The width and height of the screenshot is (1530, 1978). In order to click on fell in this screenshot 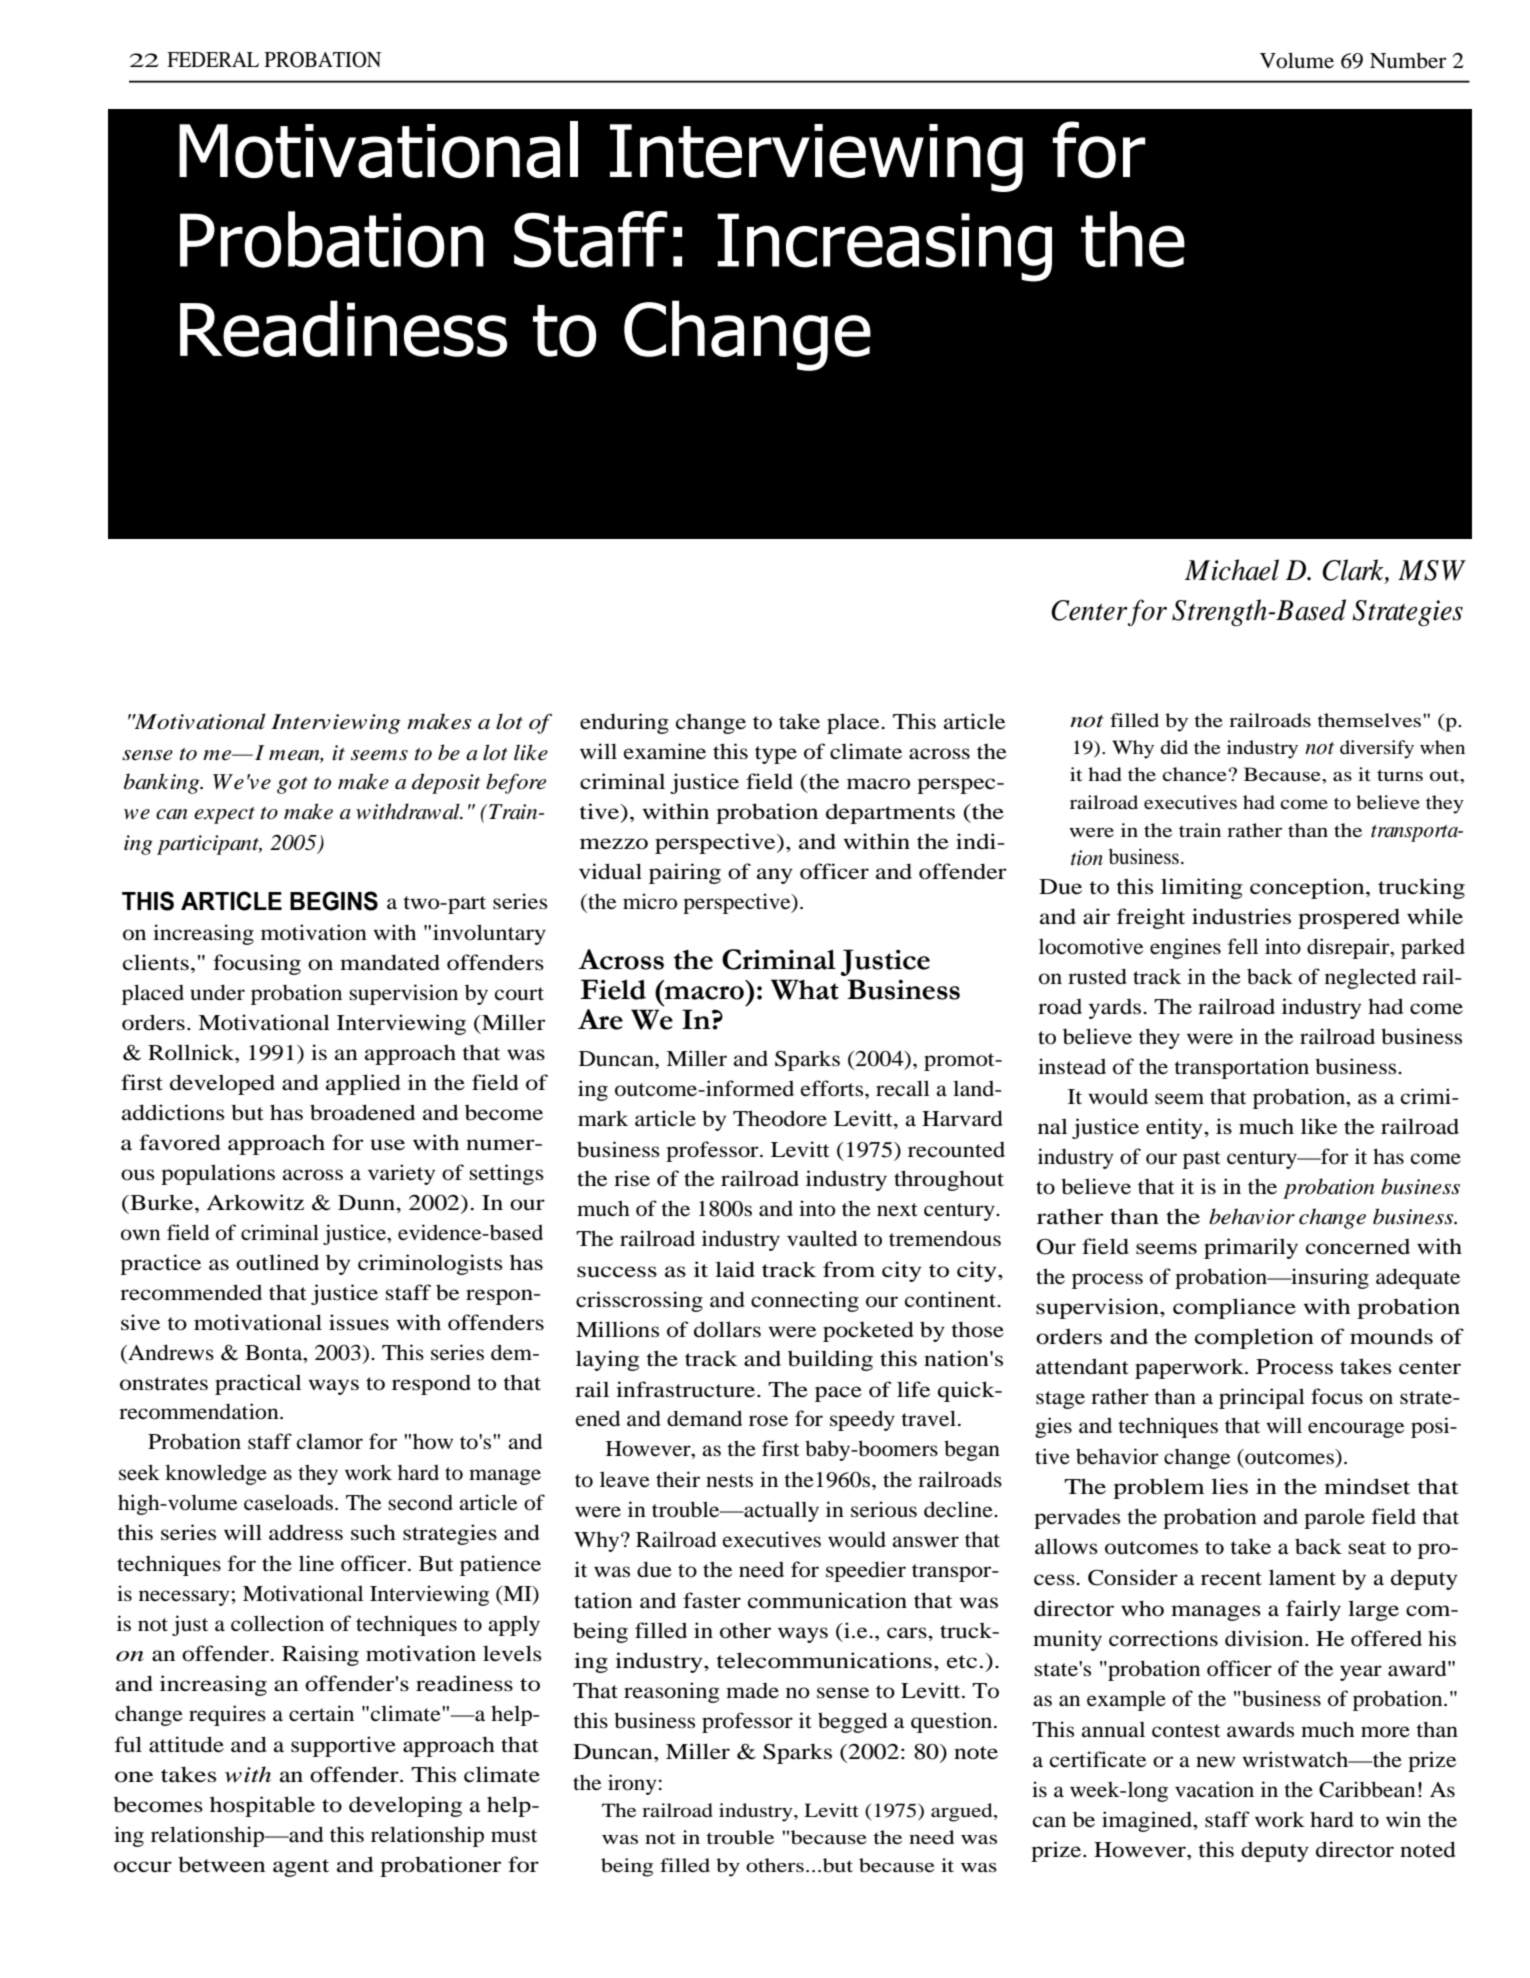, I will do `click(1243, 946)`.
